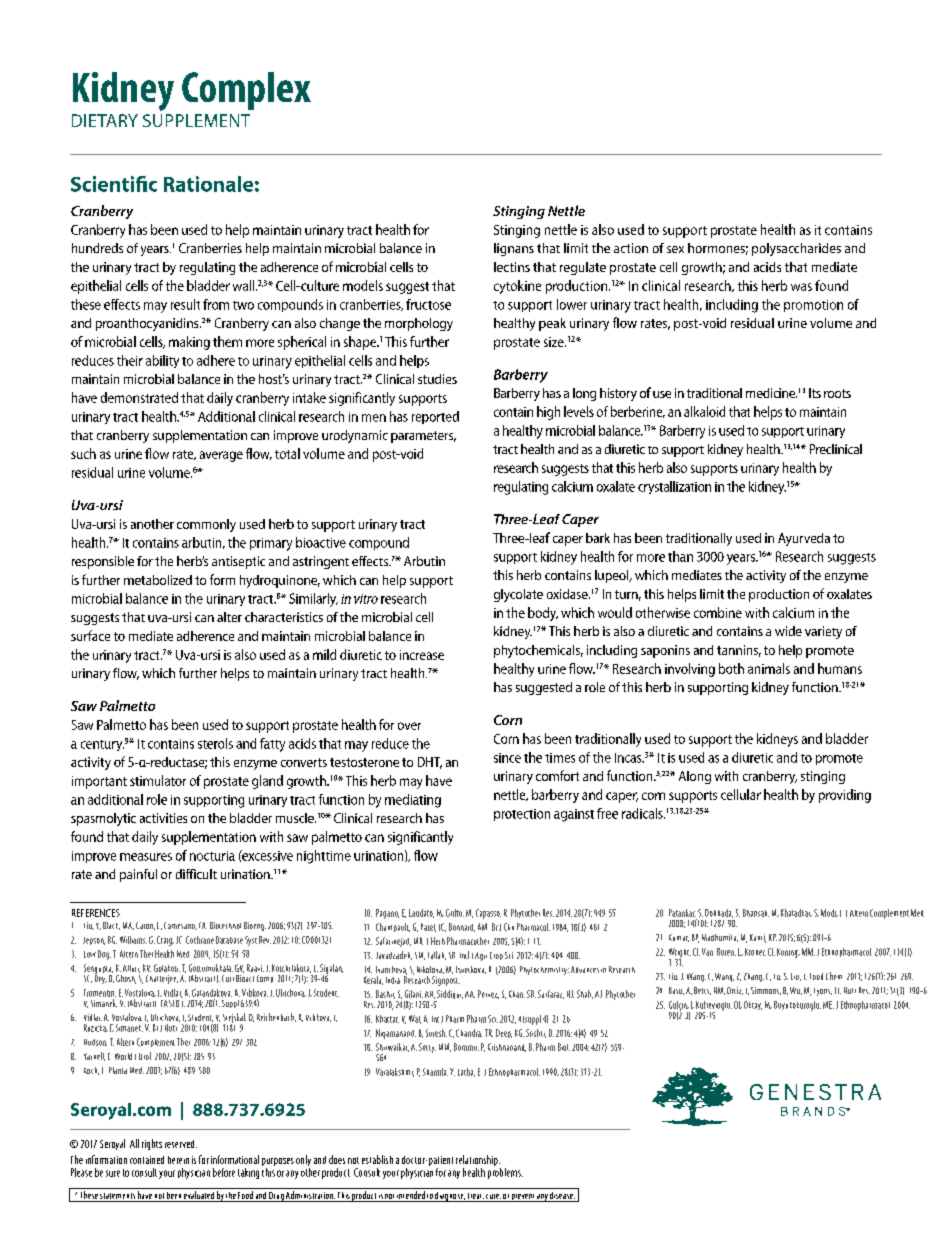 The image size is (952, 1233). Describe the element at coordinates (114, 184) in the screenshot. I see `Scientific` at that location.
